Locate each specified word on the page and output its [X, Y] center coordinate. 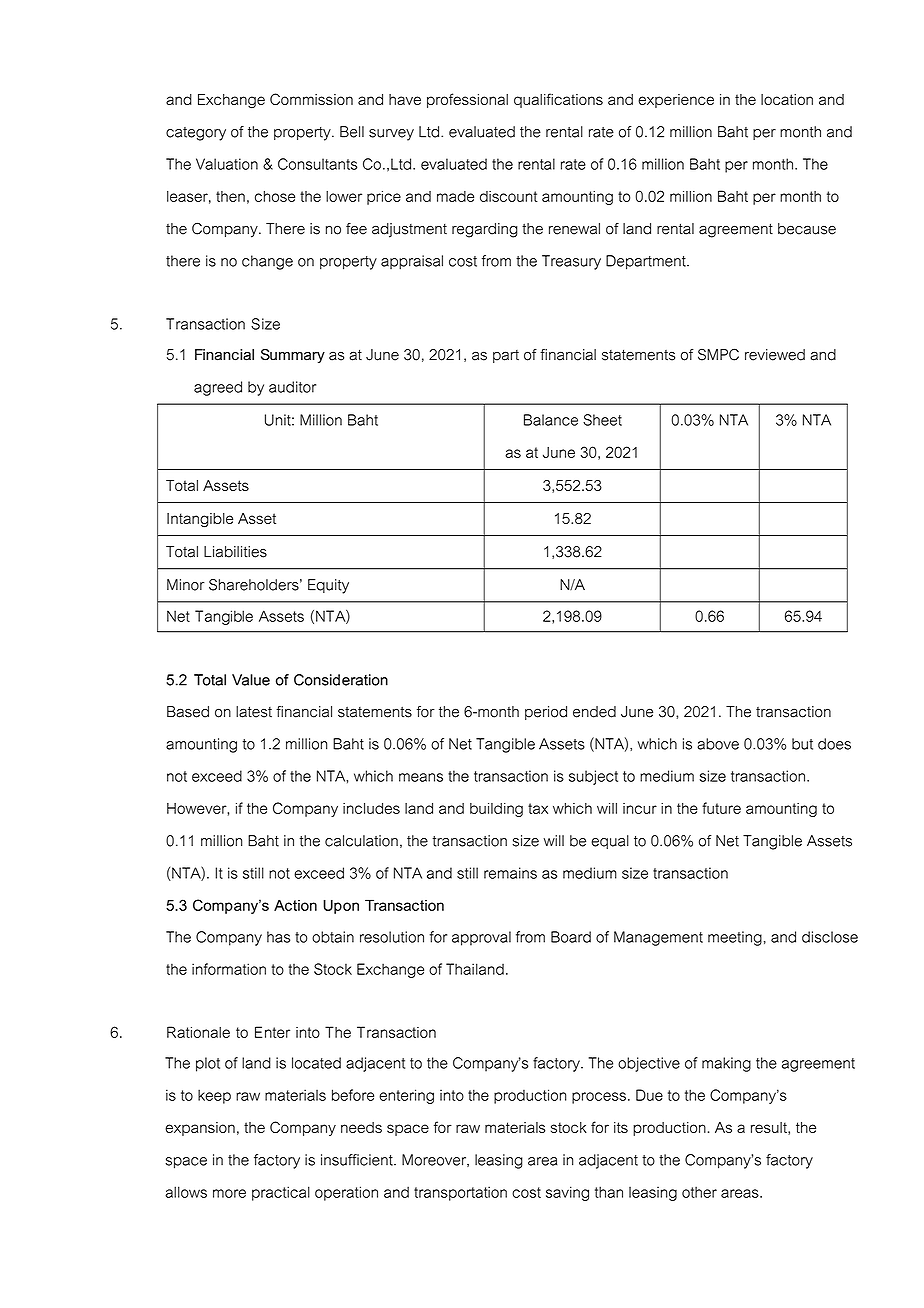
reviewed [775, 355]
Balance [551, 420]
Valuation [227, 164]
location [787, 99]
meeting [735, 938]
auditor [292, 387]
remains [510, 873]
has [278, 937]
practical [281, 1193]
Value [251, 680]
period [546, 713]
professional [467, 100]
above [718, 744]
